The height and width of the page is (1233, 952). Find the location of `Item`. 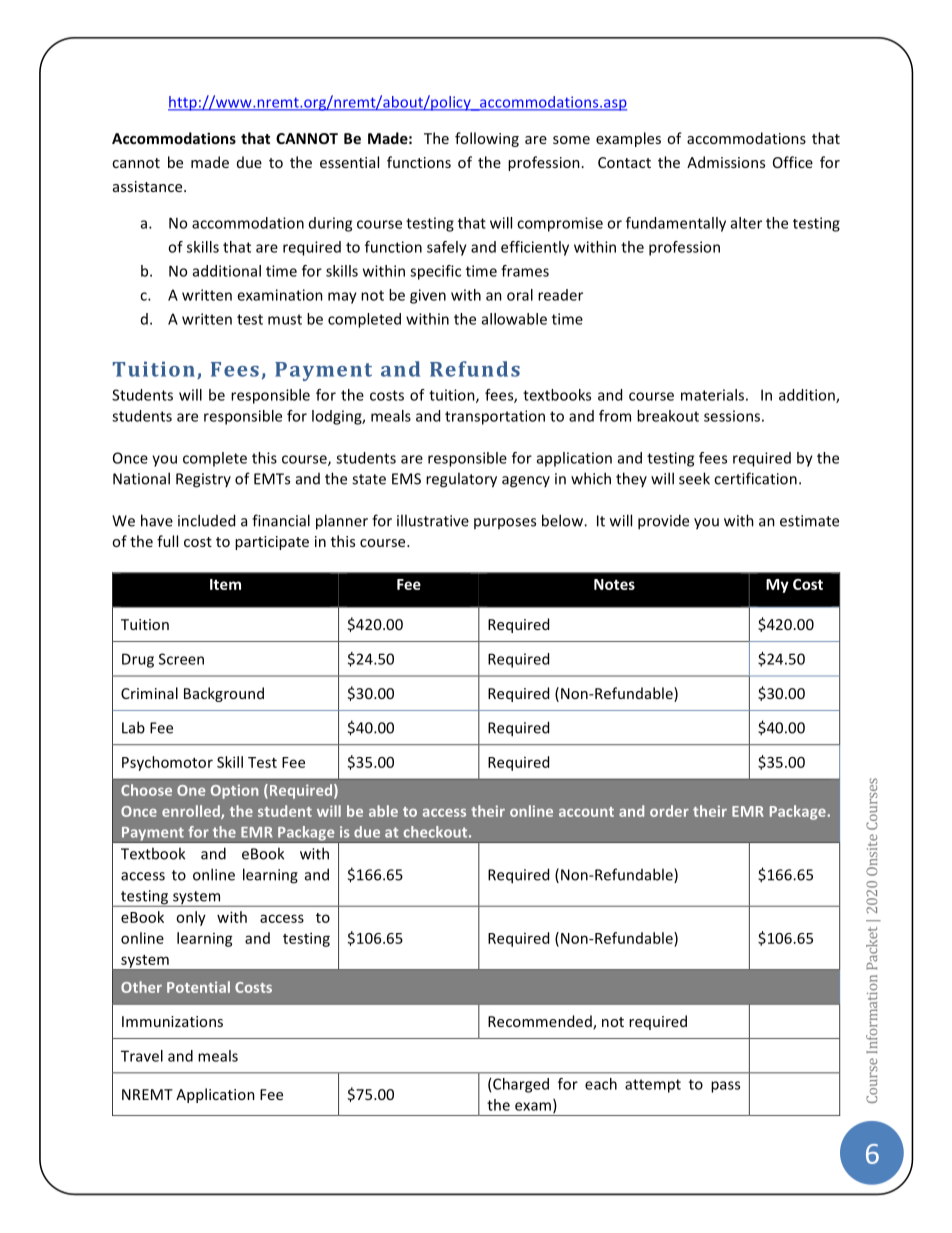

Item is located at coordinates (225, 584).
